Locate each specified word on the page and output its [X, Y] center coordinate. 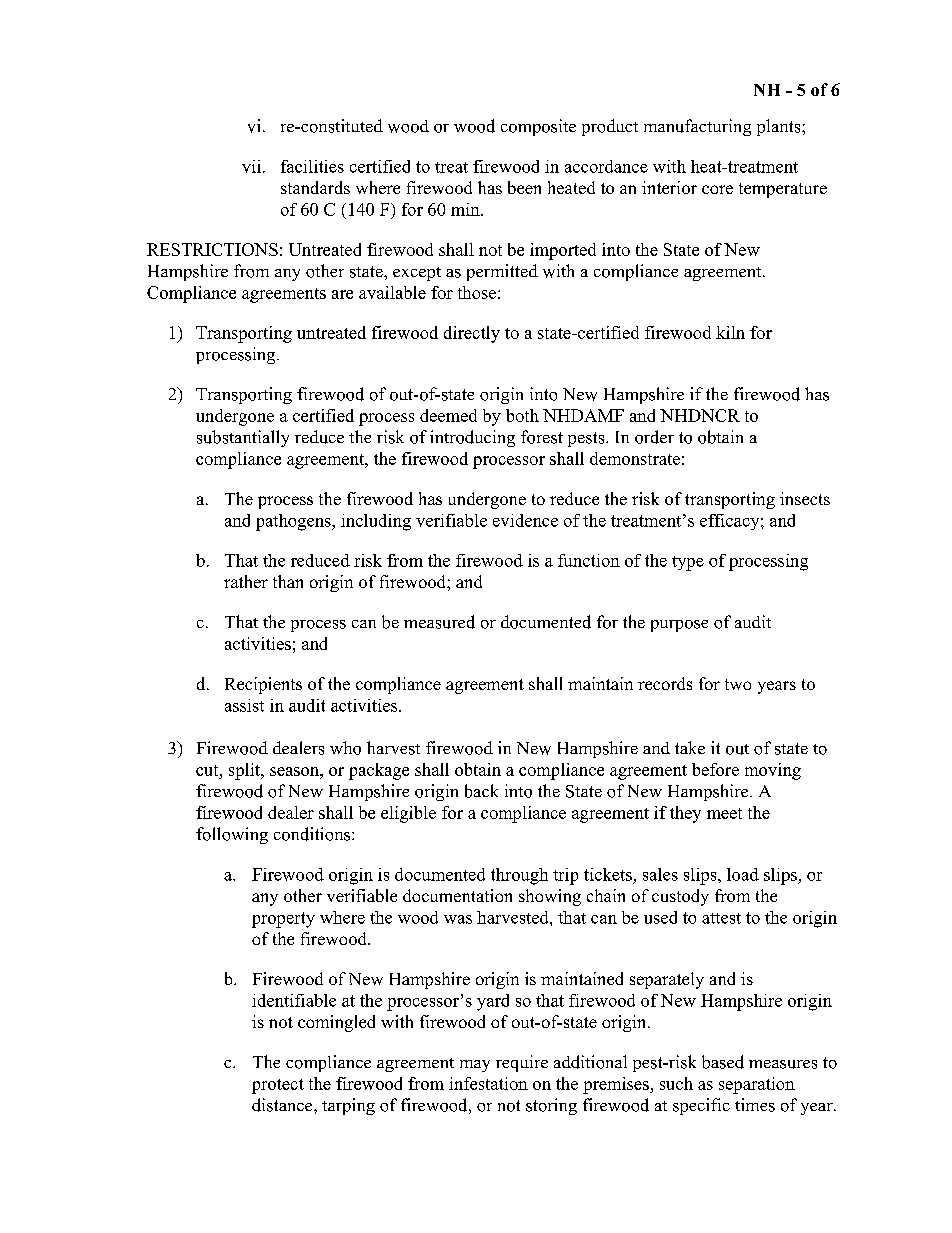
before [715, 769]
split [246, 771]
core [717, 189]
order [654, 437]
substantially [243, 438]
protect [278, 1086]
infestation [488, 1083]
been [524, 187]
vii [251, 166]
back [481, 791]
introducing [472, 438]
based [723, 1062]
